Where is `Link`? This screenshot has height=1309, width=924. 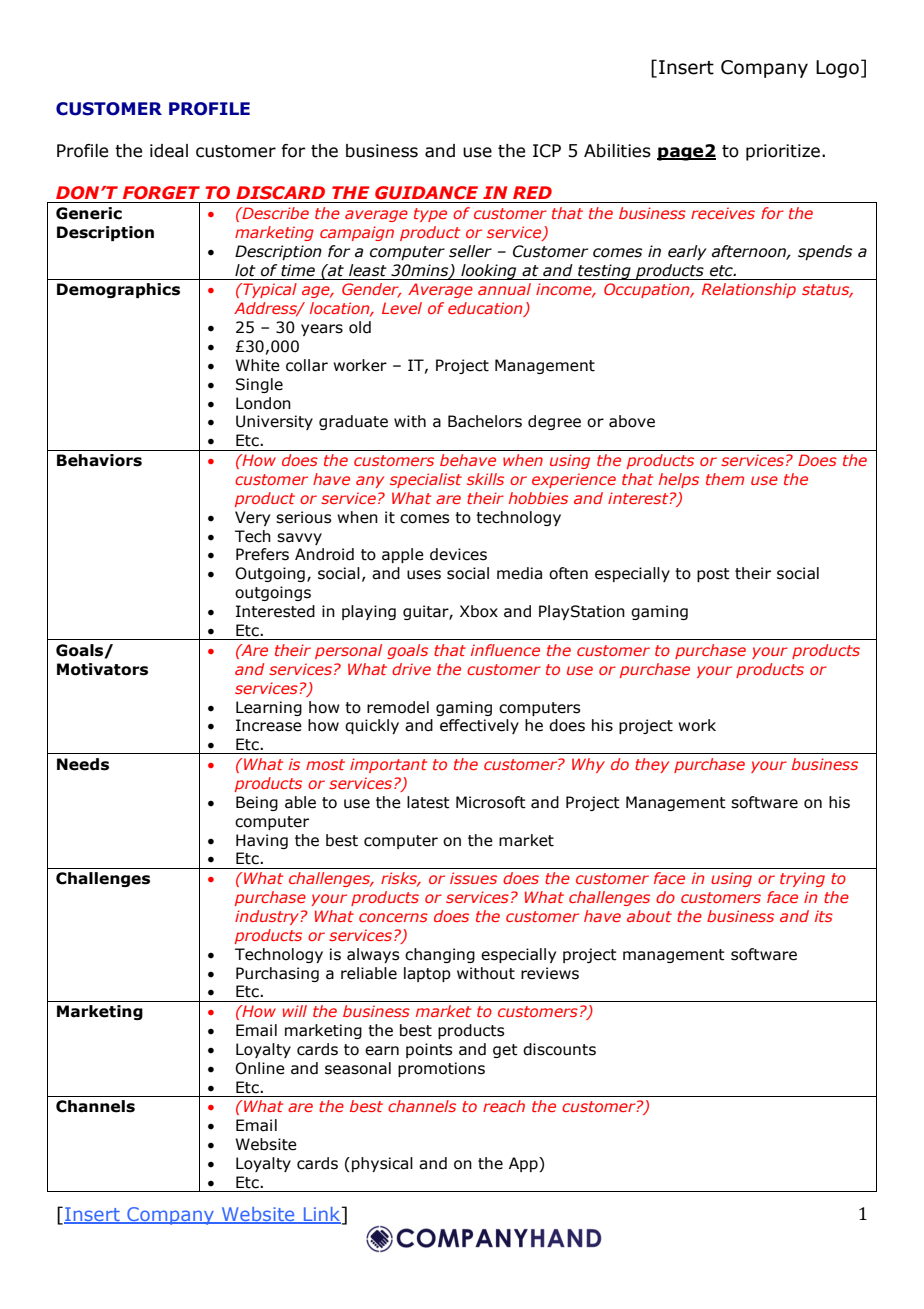
Link is located at coordinates (322, 1214).
